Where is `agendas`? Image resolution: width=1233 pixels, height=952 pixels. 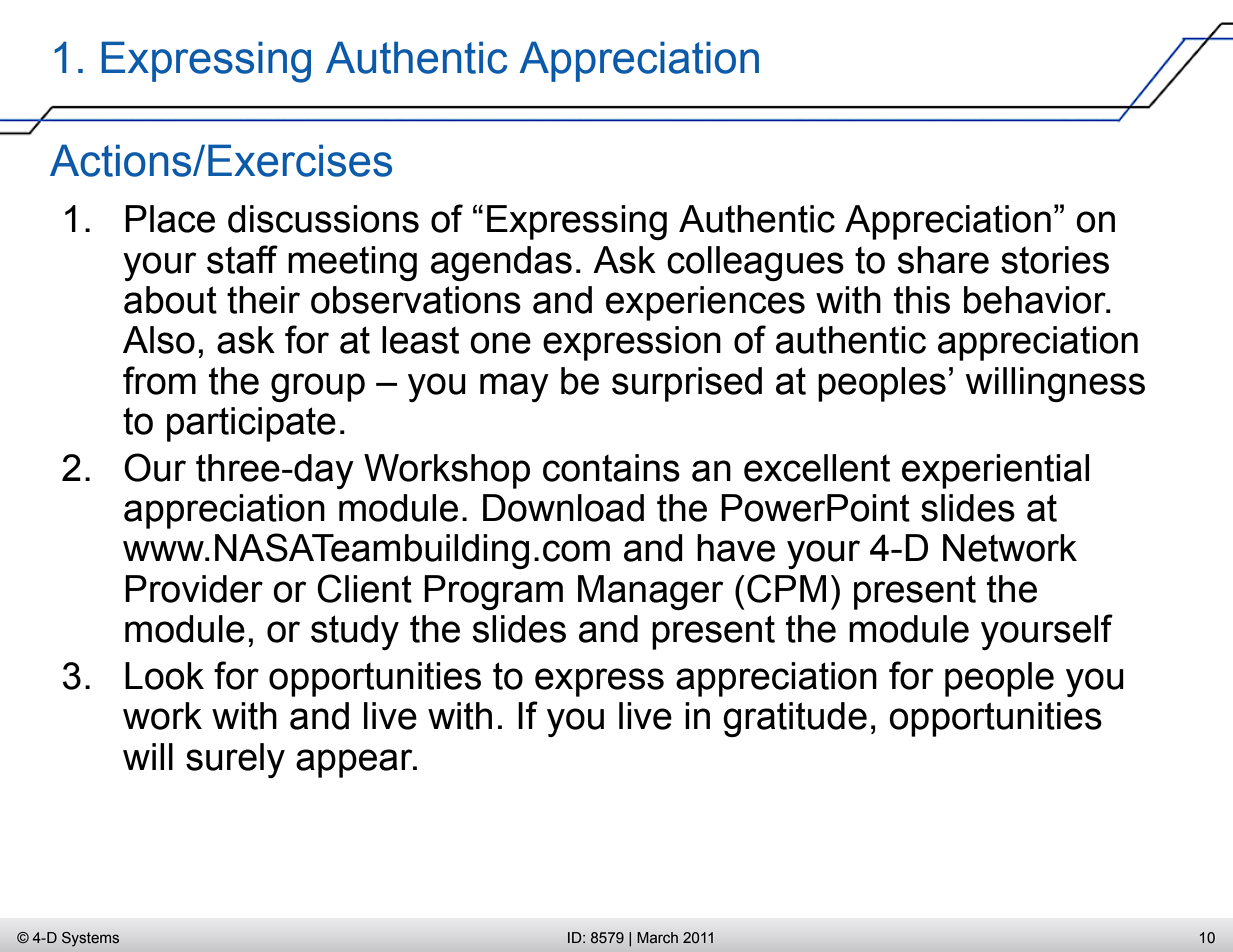 agendas is located at coordinates (501, 263).
